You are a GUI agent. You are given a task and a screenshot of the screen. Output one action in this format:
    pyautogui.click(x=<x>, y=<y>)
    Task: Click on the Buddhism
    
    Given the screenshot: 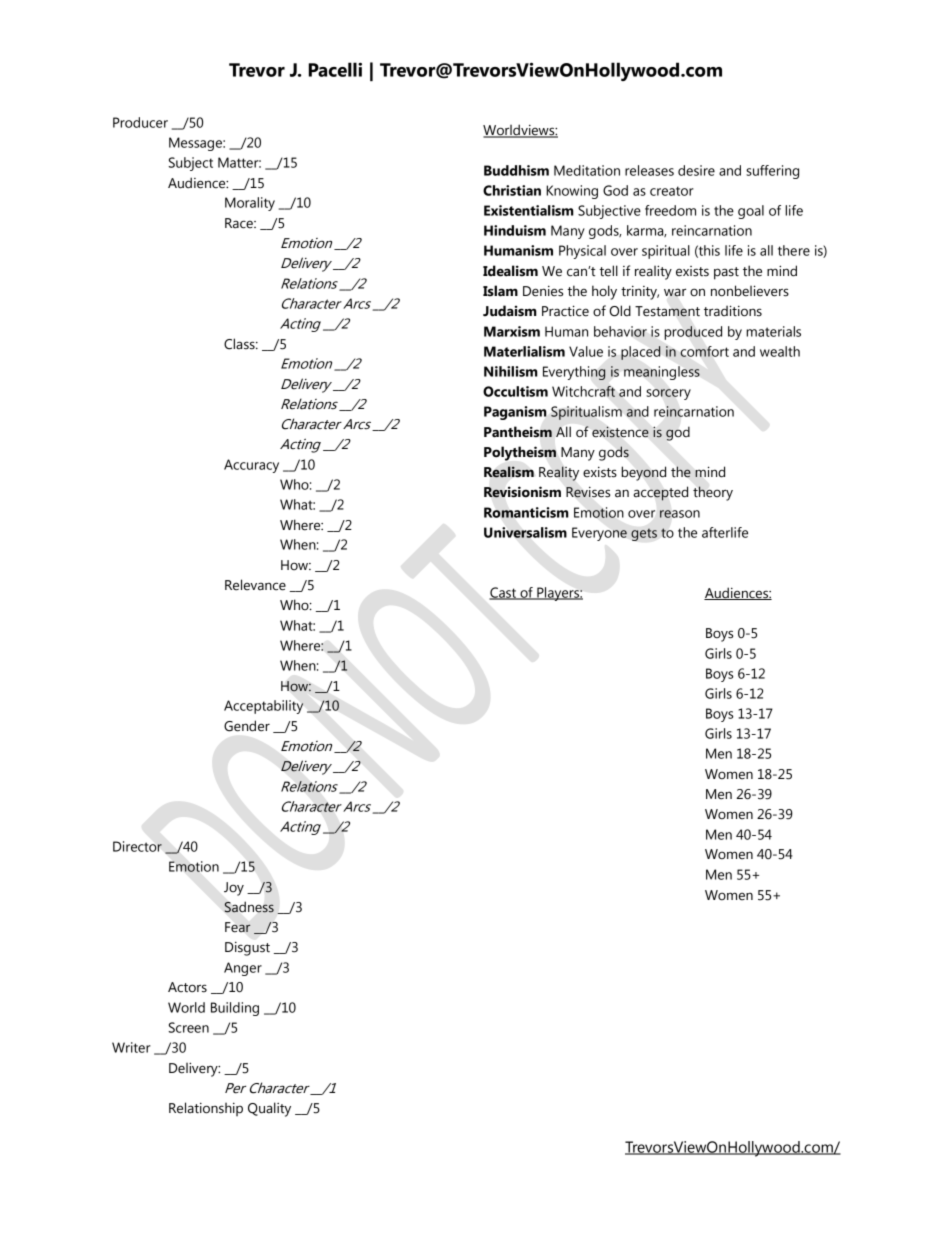 What is the action you would take?
    pyautogui.click(x=516, y=170)
